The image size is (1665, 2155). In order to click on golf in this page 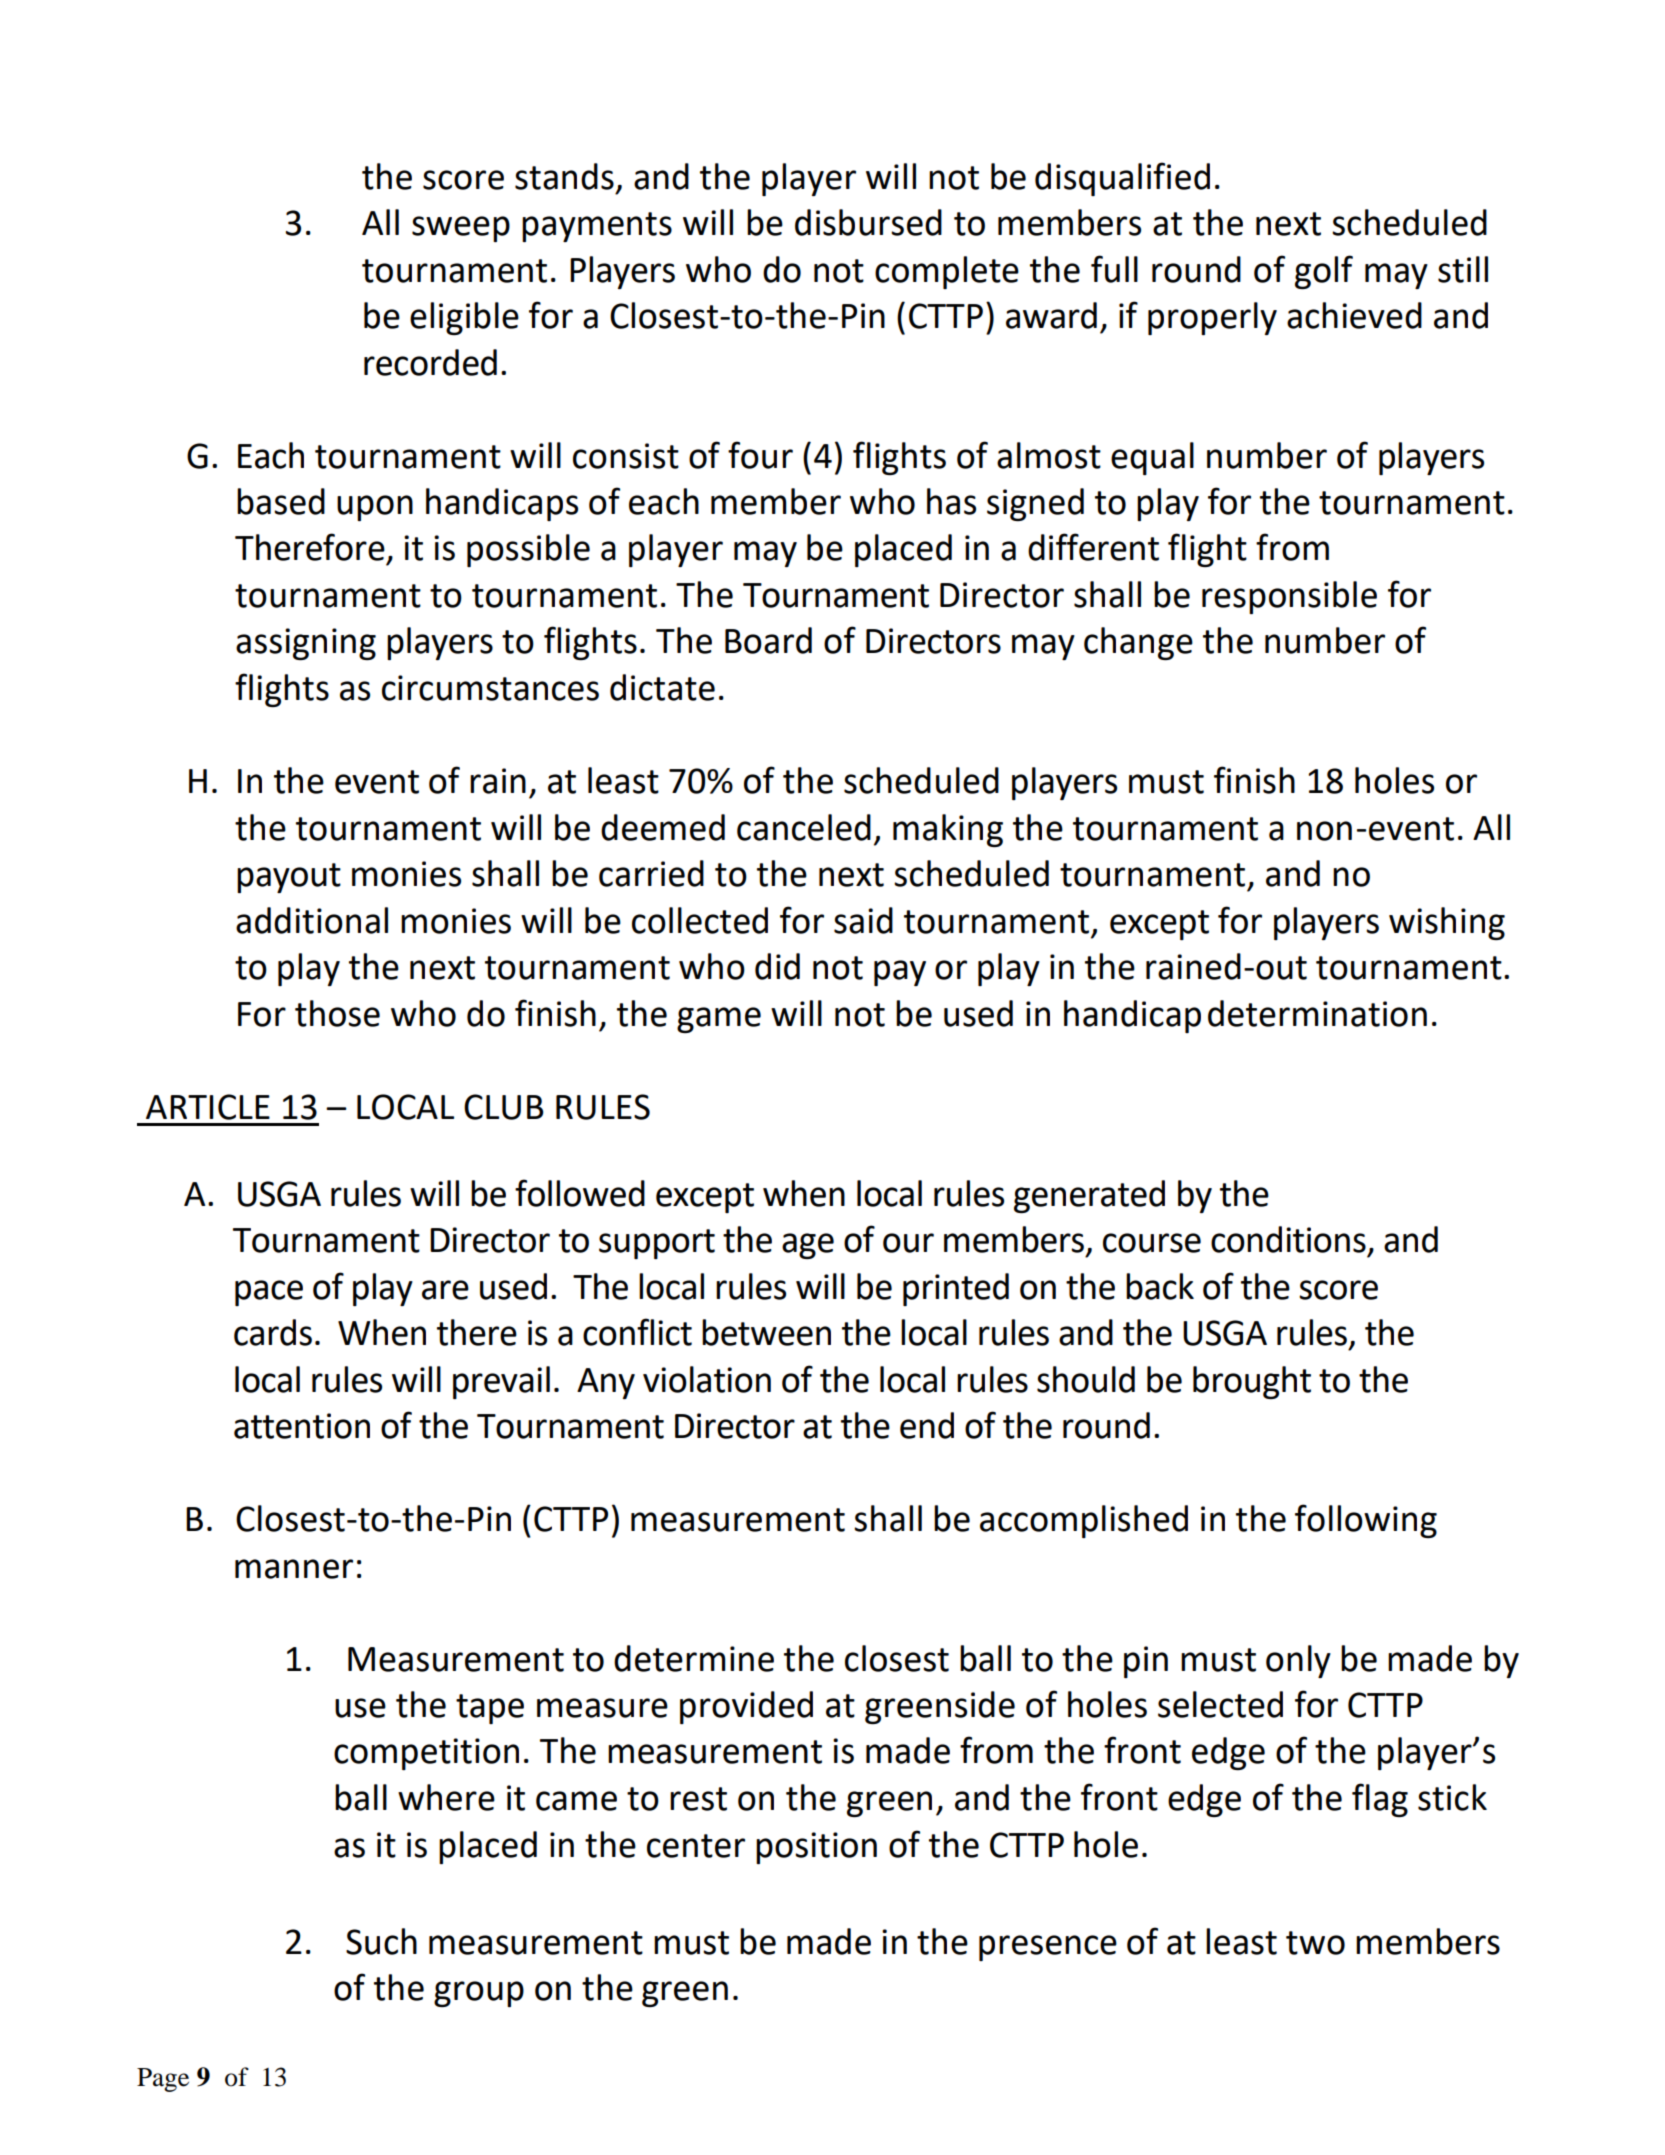, I will do `click(1324, 272)`.
